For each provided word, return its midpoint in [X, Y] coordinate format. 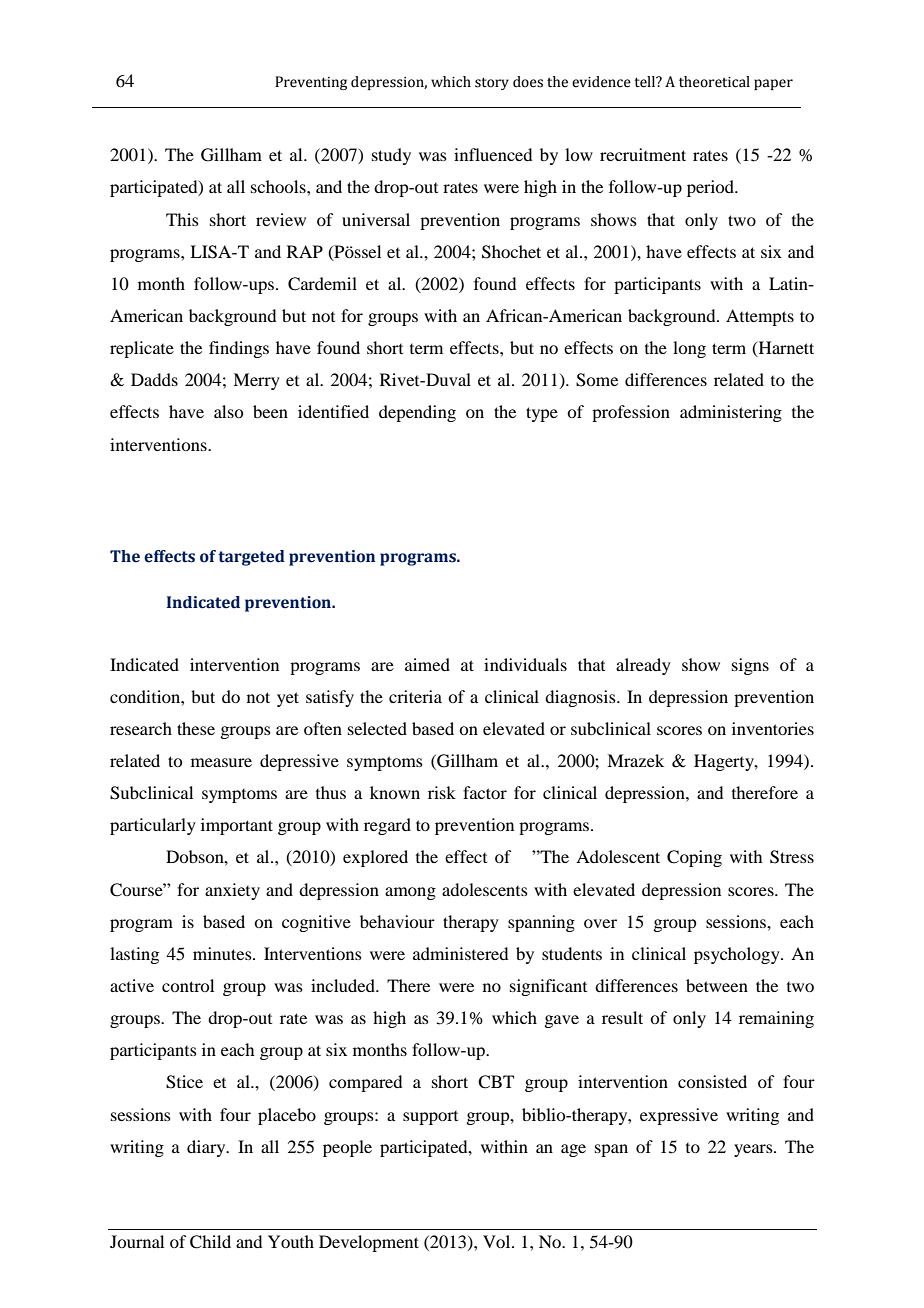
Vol [498, 1241]
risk [442, 792]
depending [417, 413]
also [228, 411]
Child [210, 1242]
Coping [694, 858]
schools [279, 186]
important [237, 826]
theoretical [714, 82]
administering [731, 413]
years [754, 1150]
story [492, 84]
